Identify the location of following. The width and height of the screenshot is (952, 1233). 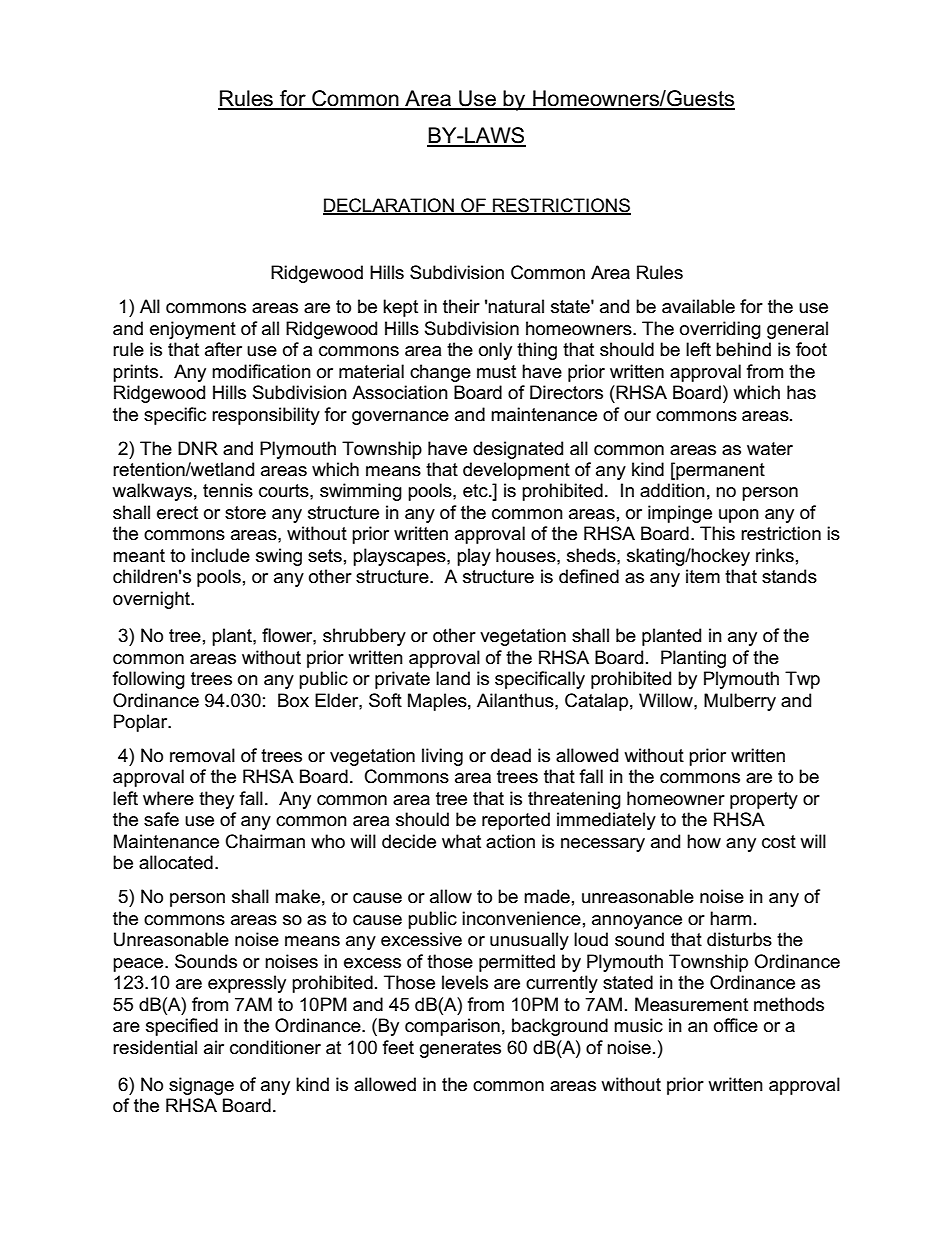
(149, 680).
